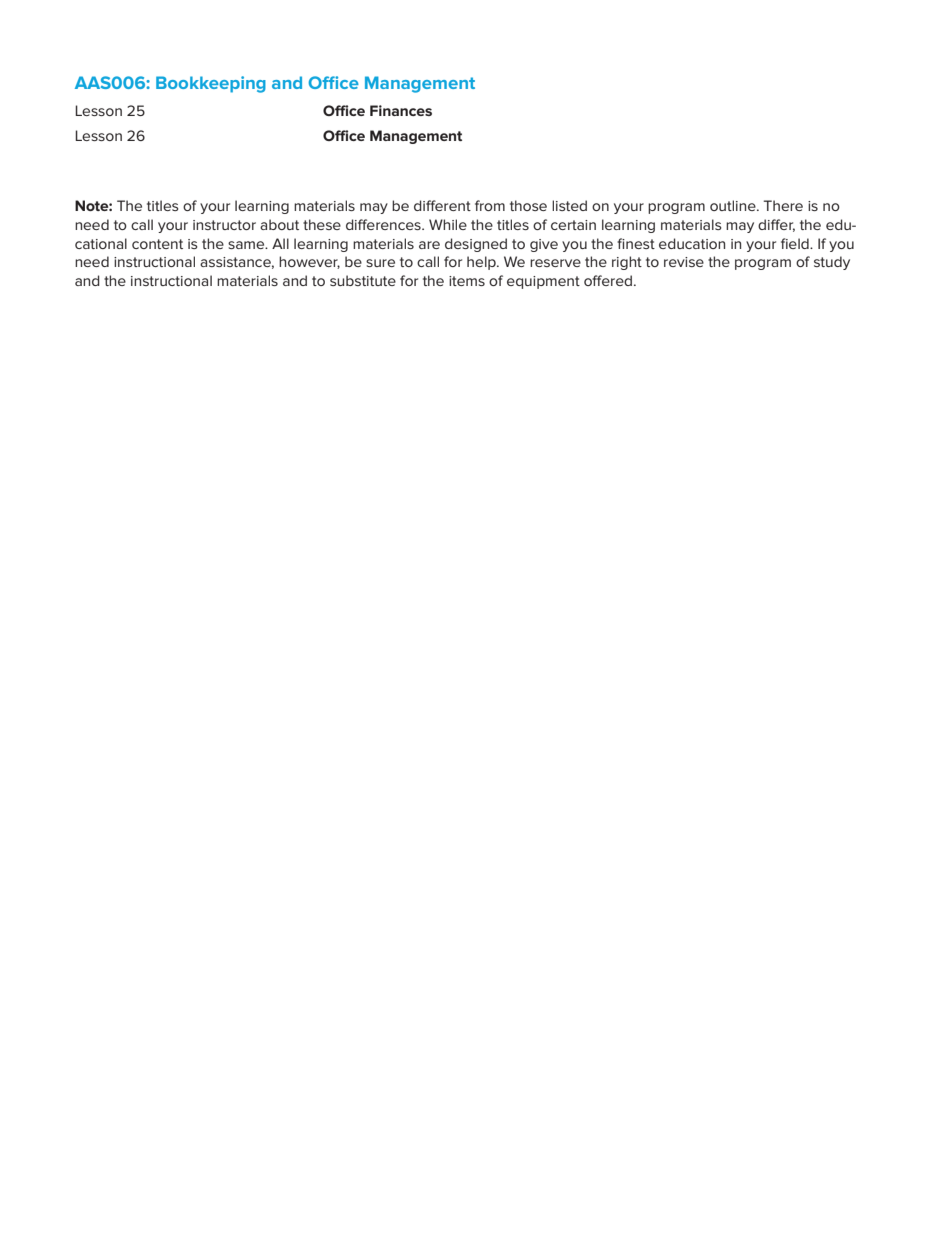 The image size is (952, 1233). I want to click on outline, so click(734, 205).
